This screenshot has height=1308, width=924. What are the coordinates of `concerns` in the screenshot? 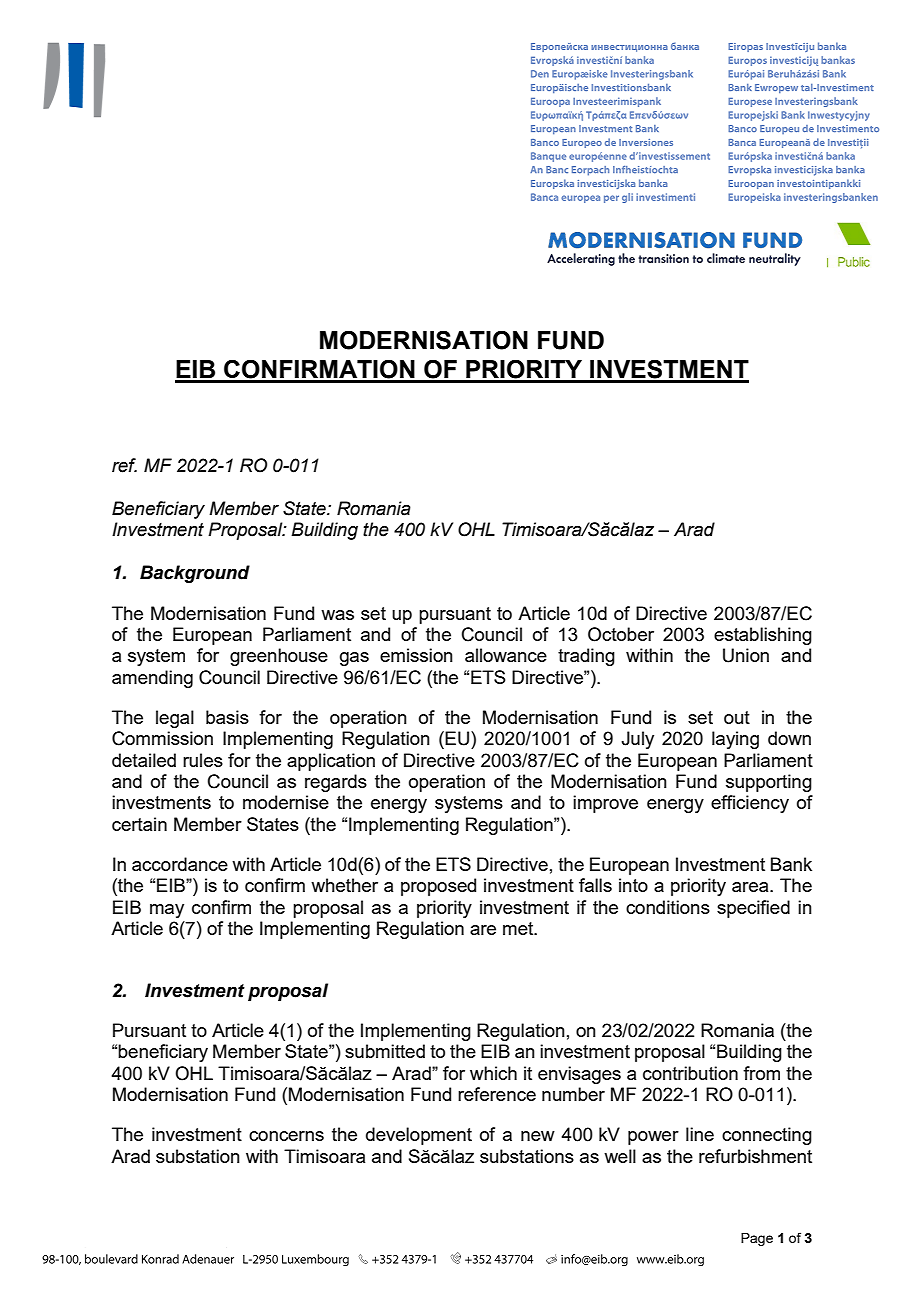 It's located at (286, 1136).
